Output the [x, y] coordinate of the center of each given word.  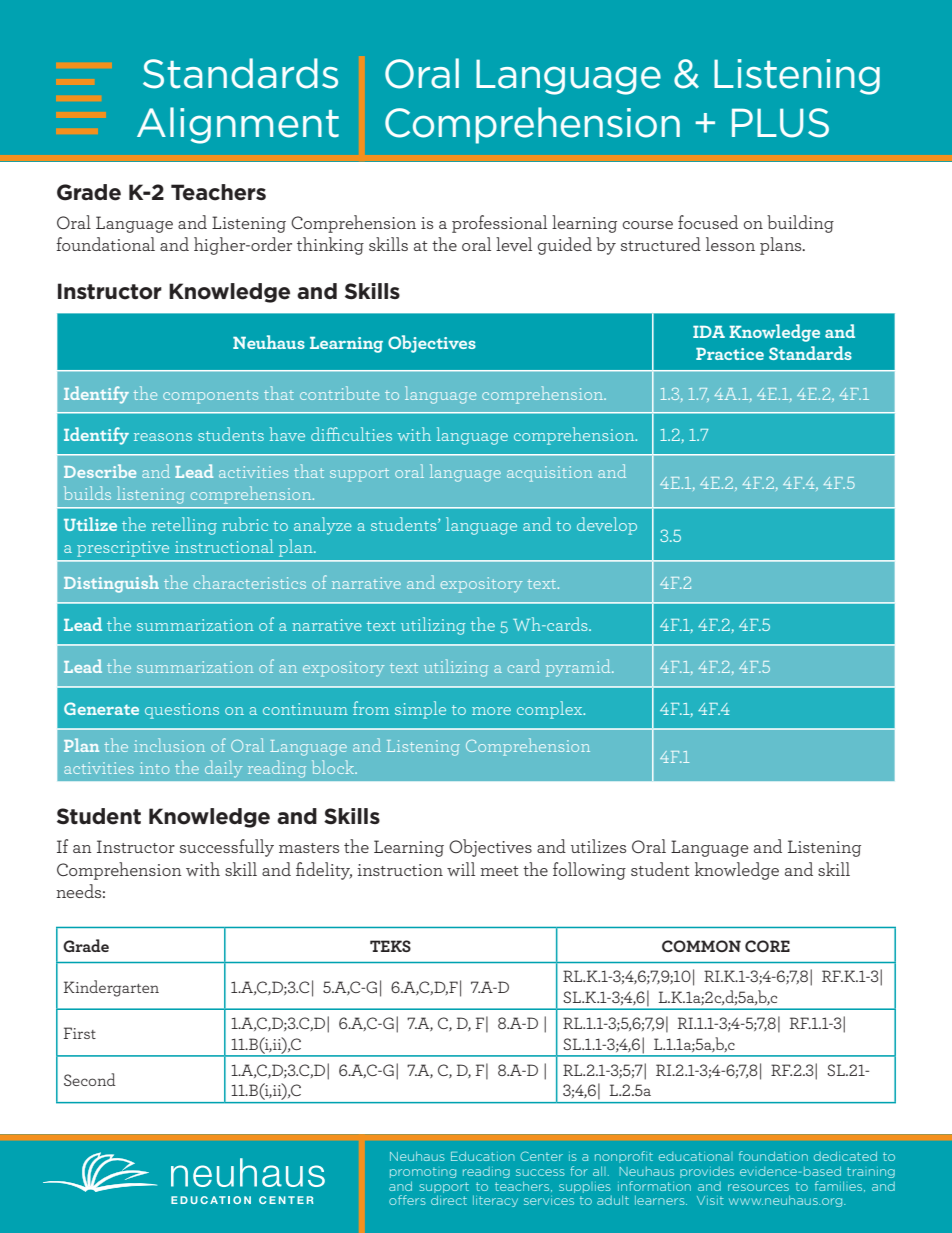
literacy [495, 1201]
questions [182, 711]
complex [551, 710]
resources [758, 1187]
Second [90, 1079]
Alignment [238, 125]
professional [499, 224]
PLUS [780, 123]
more [491, 711]
